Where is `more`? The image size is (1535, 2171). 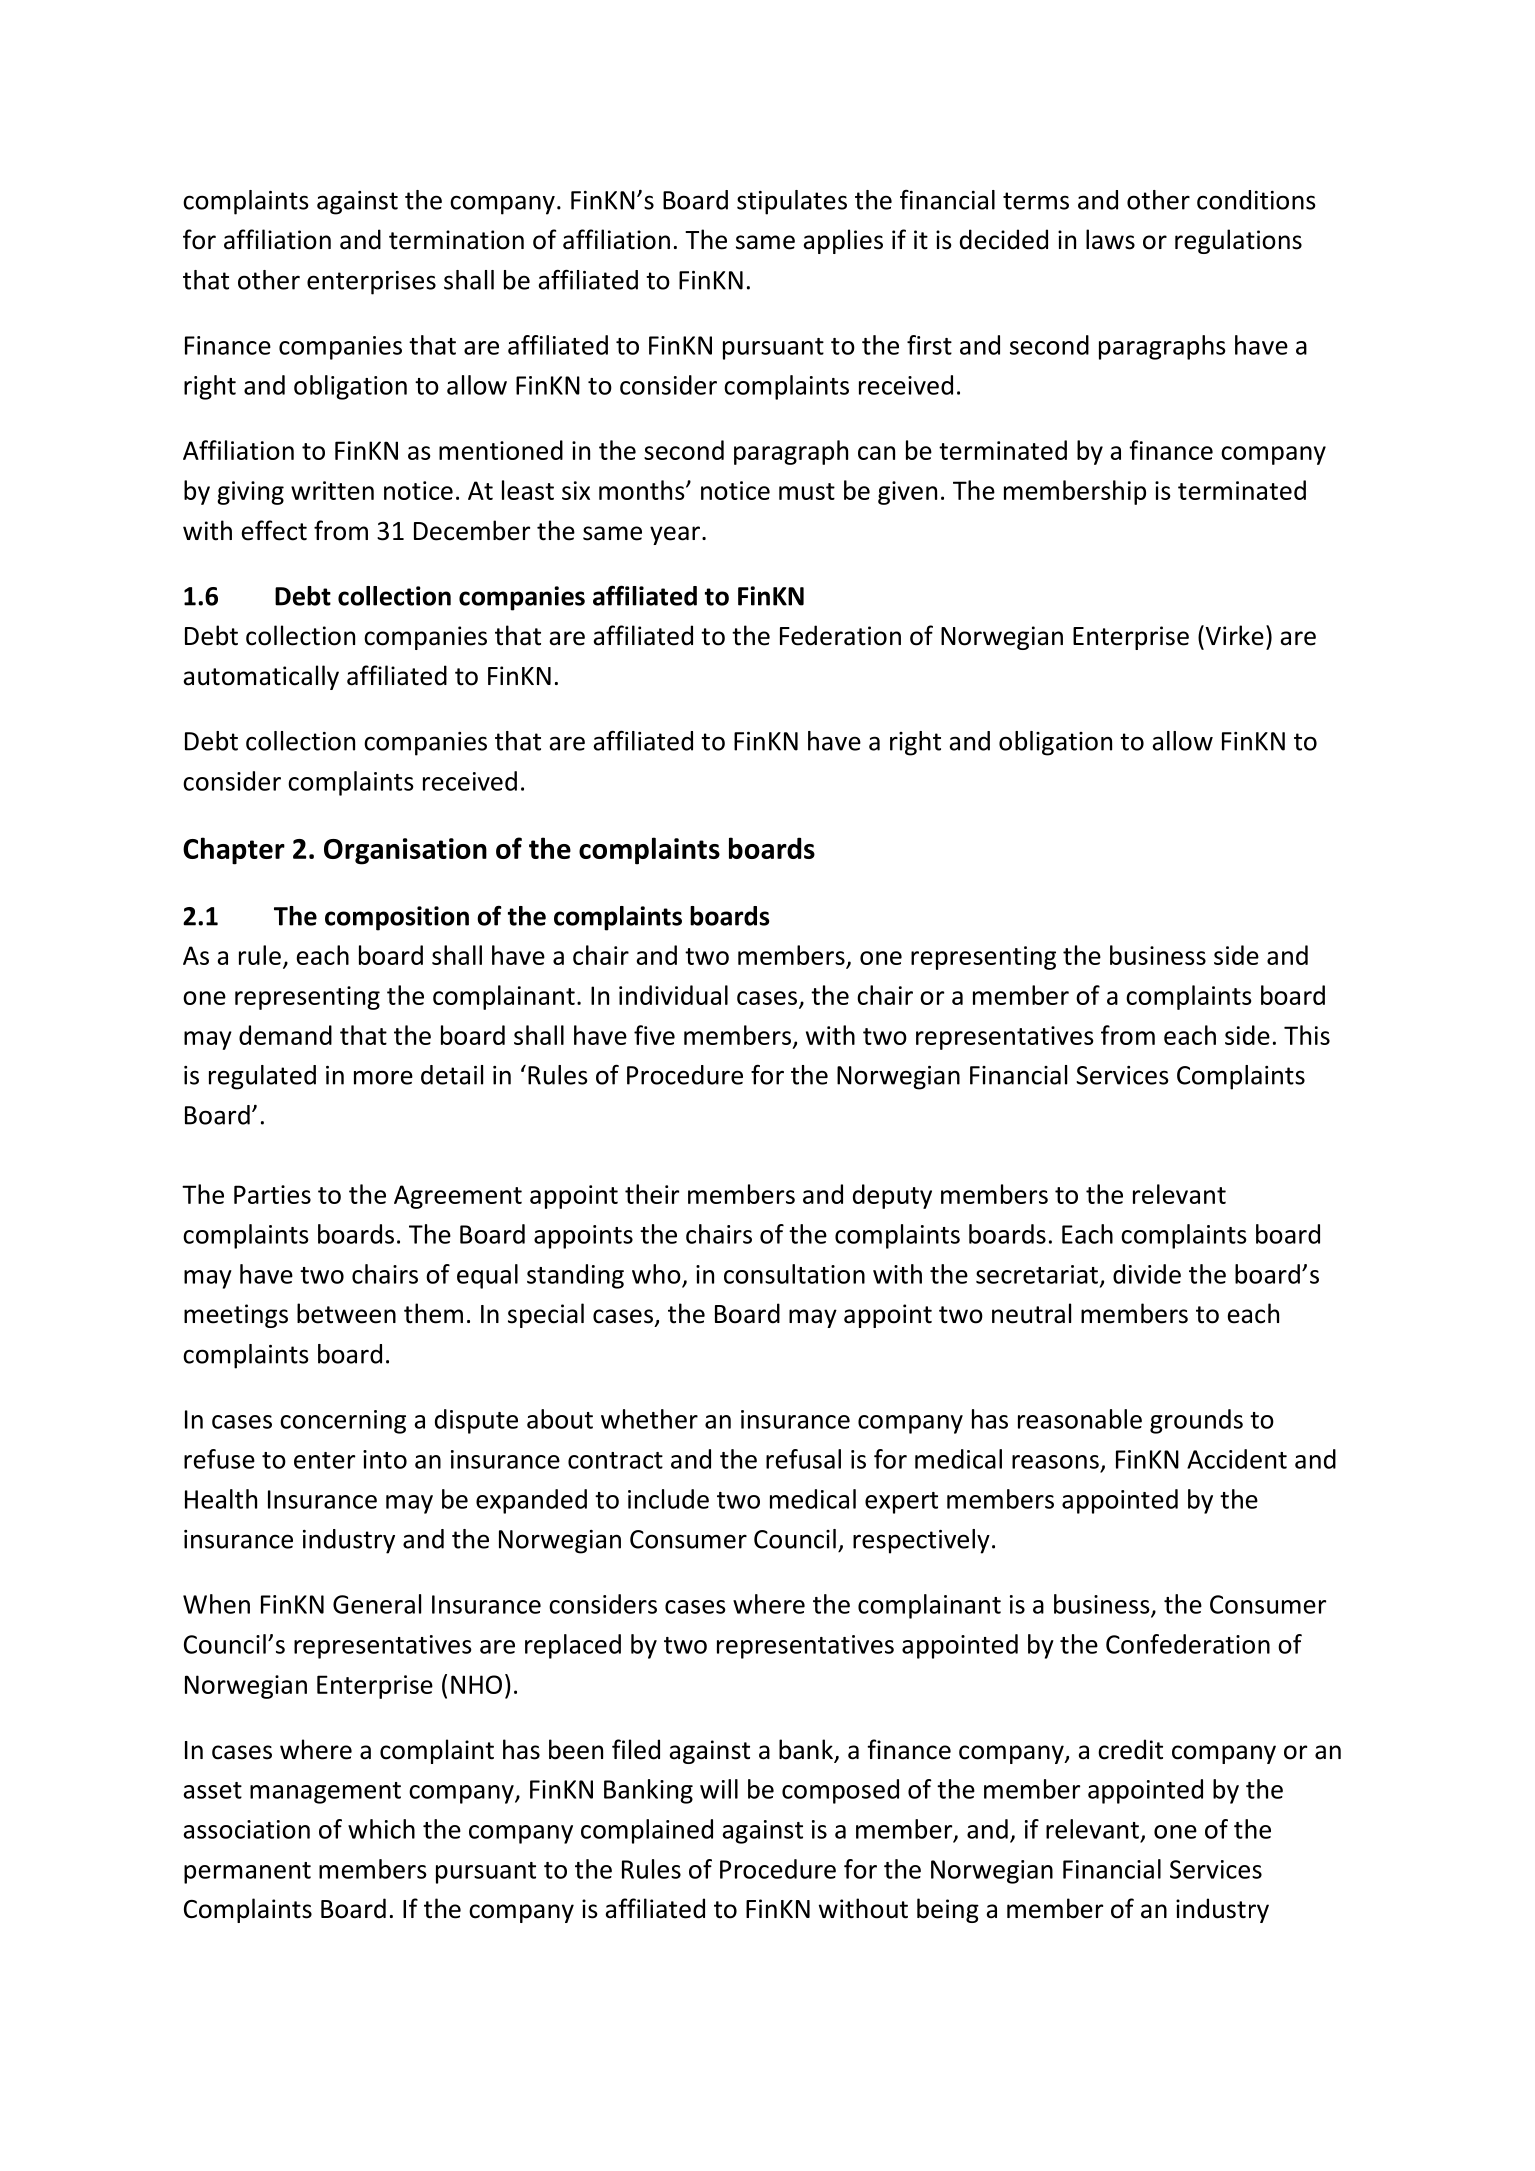
more is located at coordinates (383, 1077).
